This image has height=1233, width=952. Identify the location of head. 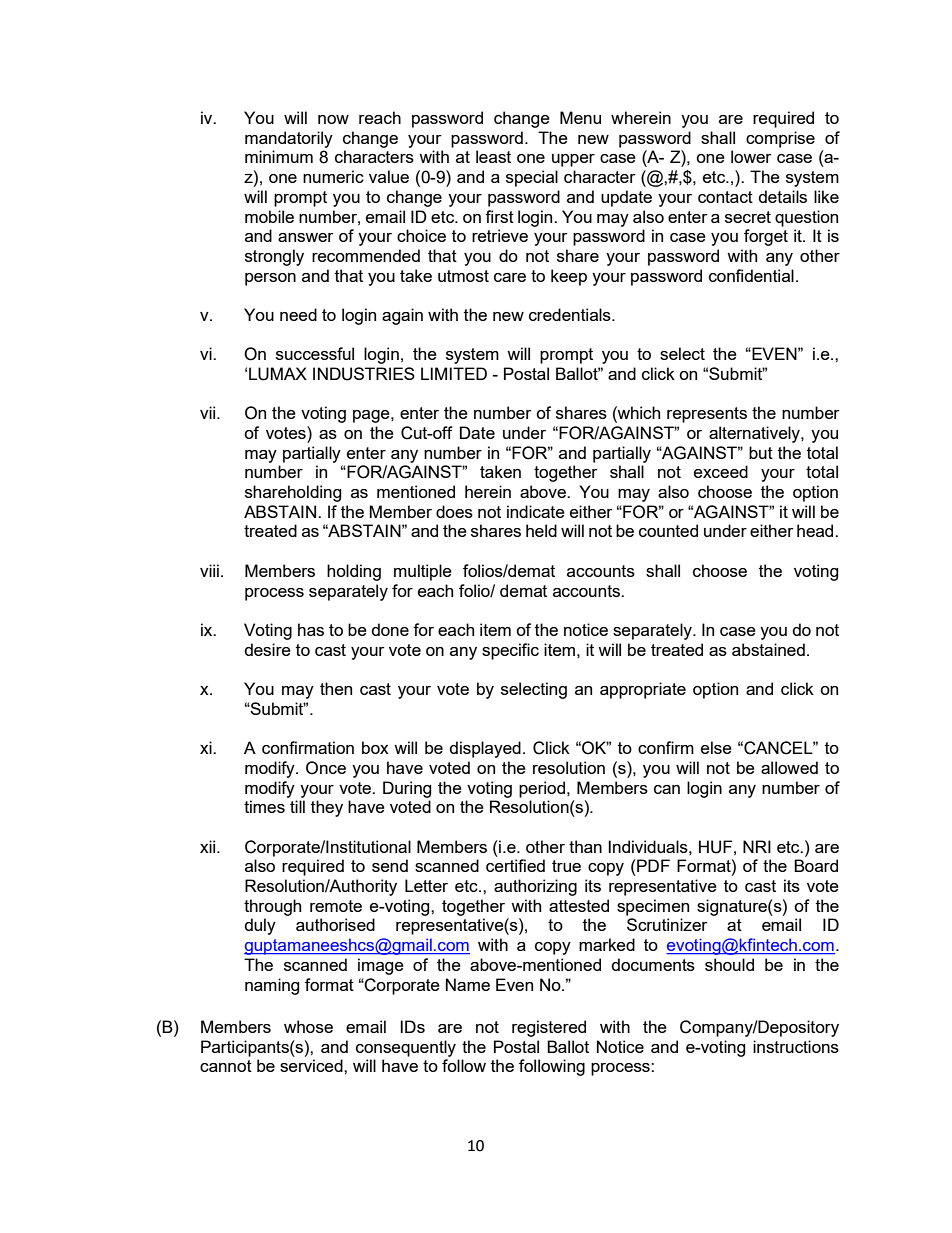
(816, 530).
